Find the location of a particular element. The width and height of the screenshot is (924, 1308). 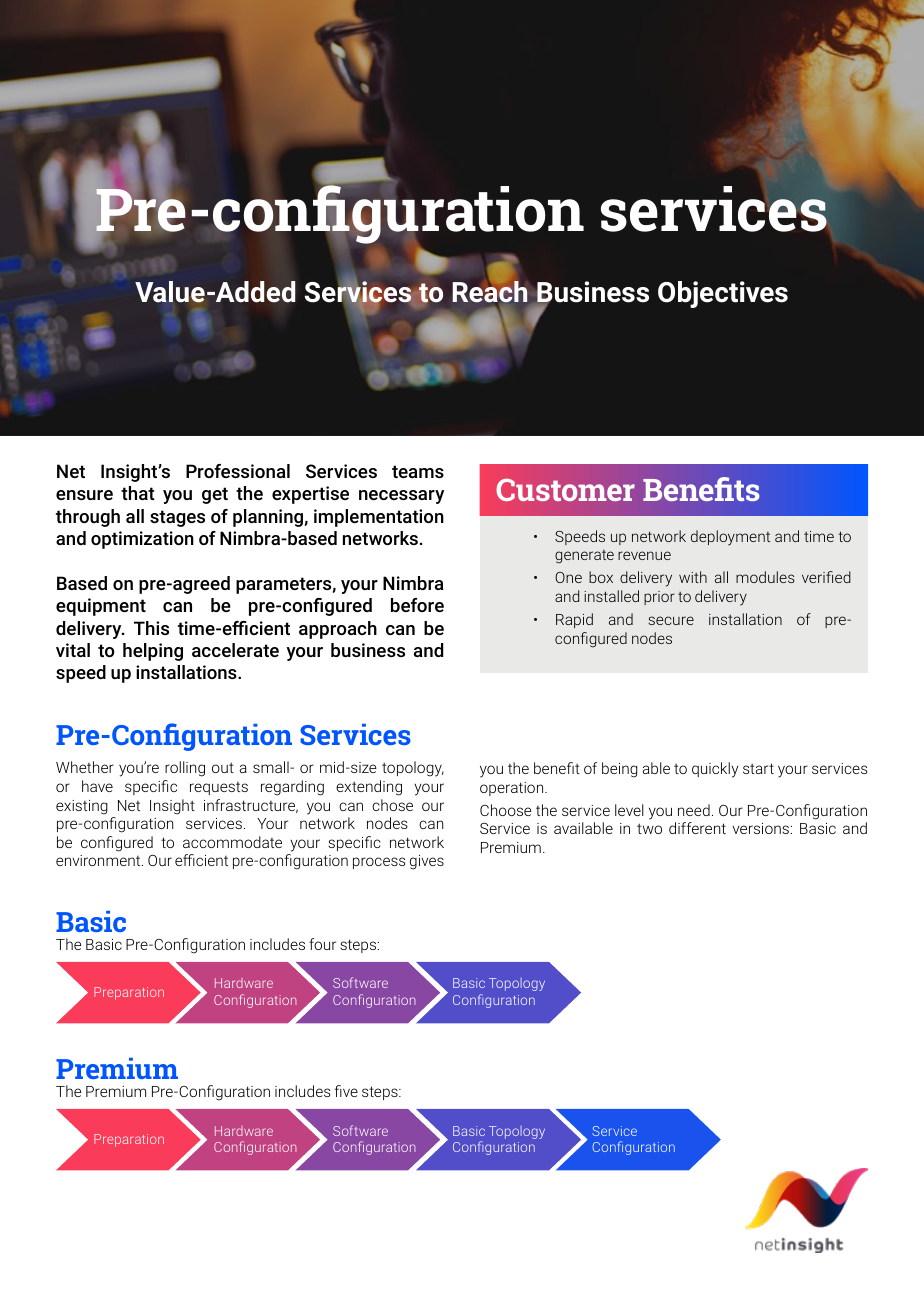

before is located at coordinates (417, 605).
